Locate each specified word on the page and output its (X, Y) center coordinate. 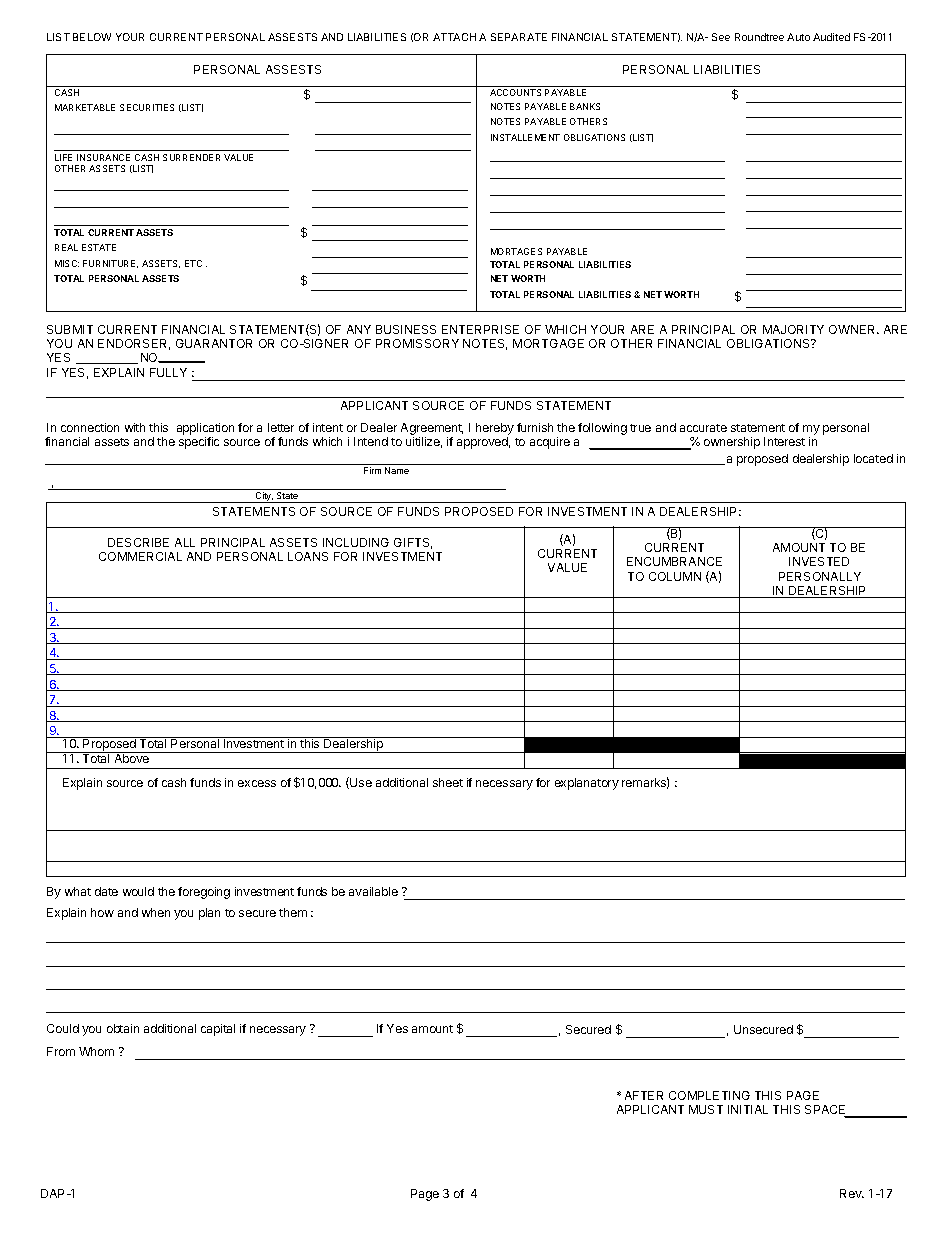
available (373, 891)
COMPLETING (709, 1095)
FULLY (168, 372)
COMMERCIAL (140, 556)
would (138, 891)
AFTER (644, 1095)
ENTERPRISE (480, 329)
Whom (96, 1051)
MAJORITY (793, 329)
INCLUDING (356, 542)
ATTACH (454, 37)
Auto (798, 37)
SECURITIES (147, 107)
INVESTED (819, 561)
